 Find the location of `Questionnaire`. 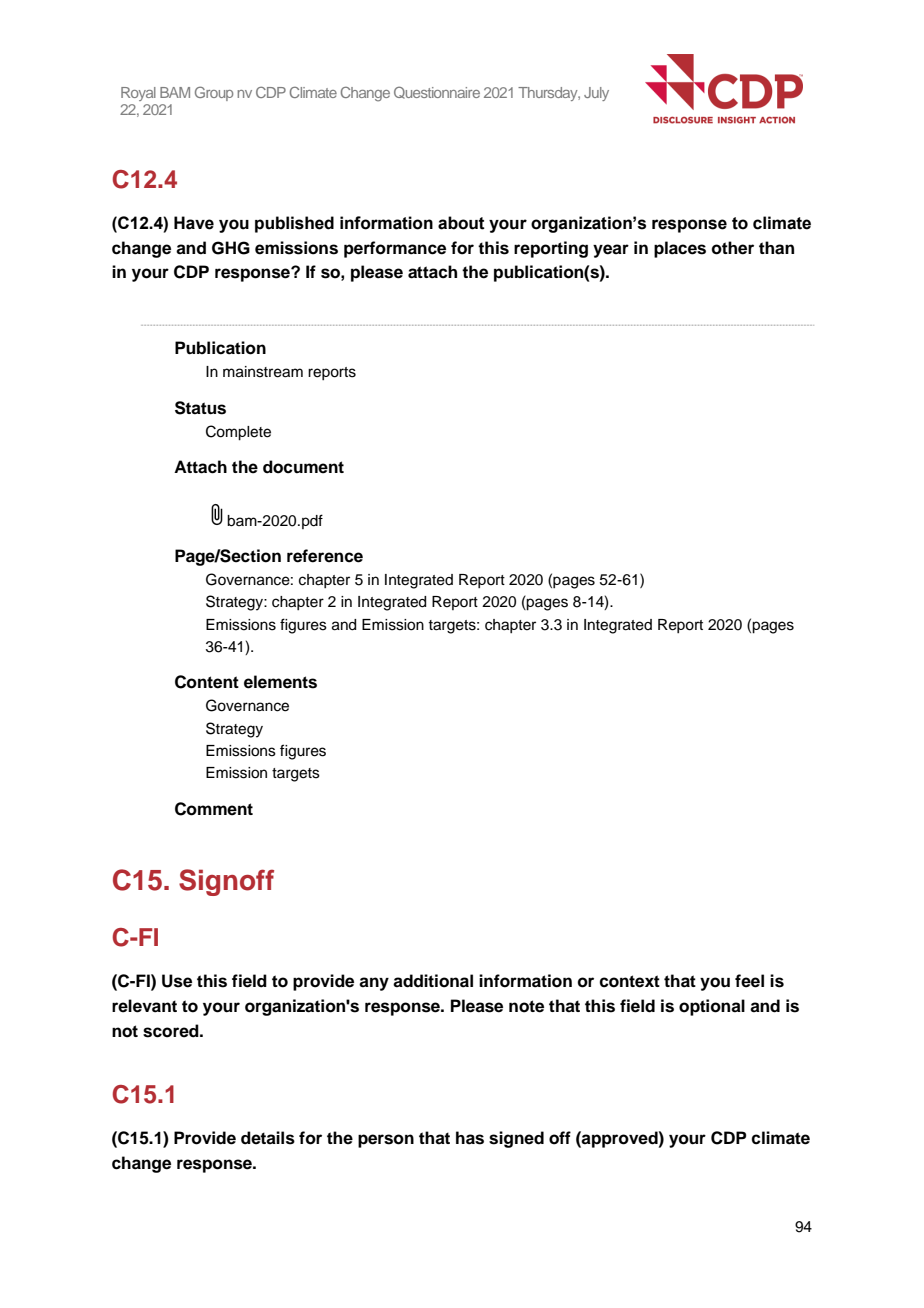

Questionnaire is located at coordinates (437, 92).
